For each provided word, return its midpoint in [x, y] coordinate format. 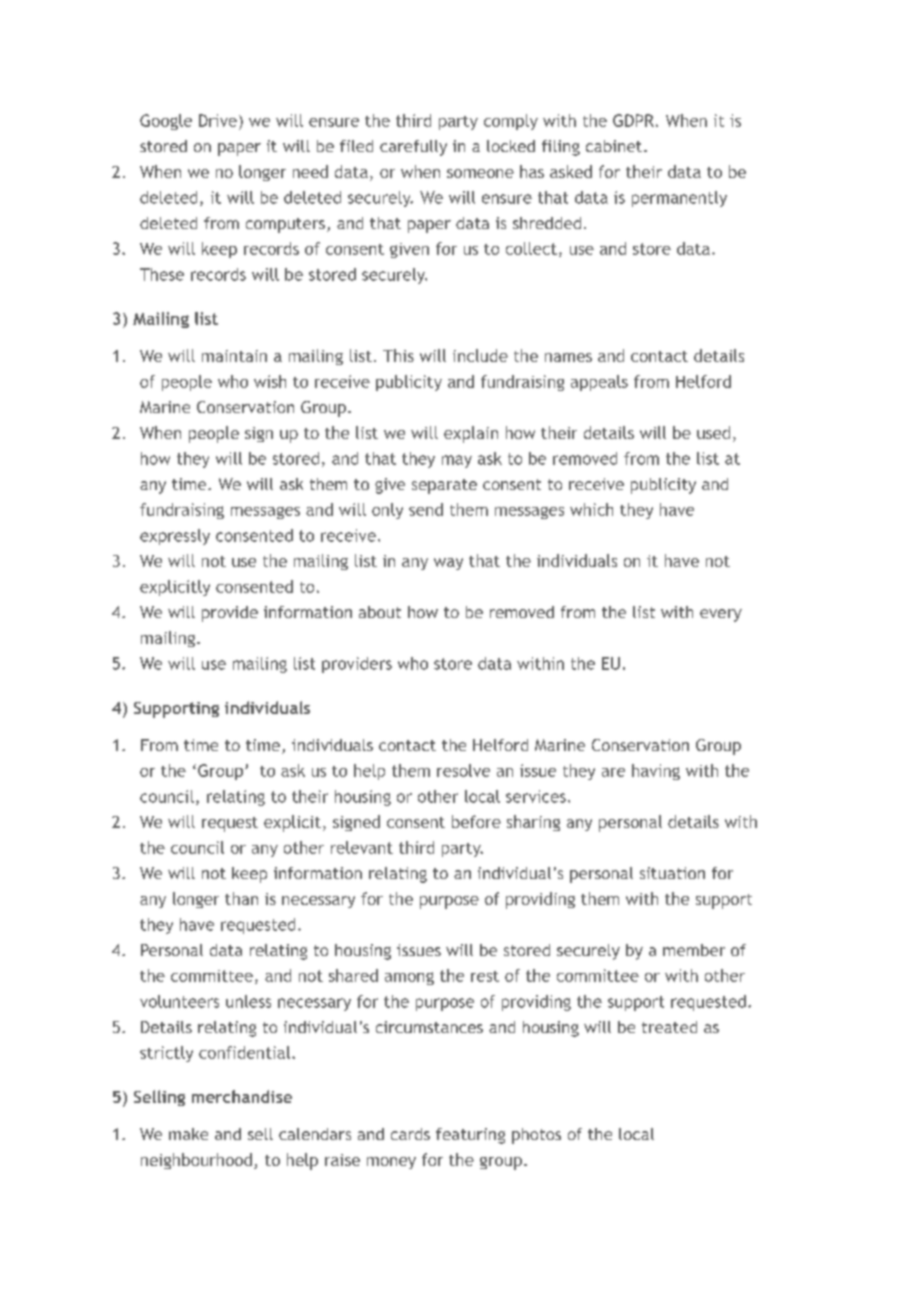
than [241, 898]
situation [672, 873]
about [380, 612]
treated [669, 1027]
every [721, 615]
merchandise [242, 1096]
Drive [218, 120]
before [476, 821]
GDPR [633, 120]
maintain [234, 356]
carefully [413, 148]
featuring [470, 1136]
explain [471, 434]
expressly [175, 537]
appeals [599, 383]
